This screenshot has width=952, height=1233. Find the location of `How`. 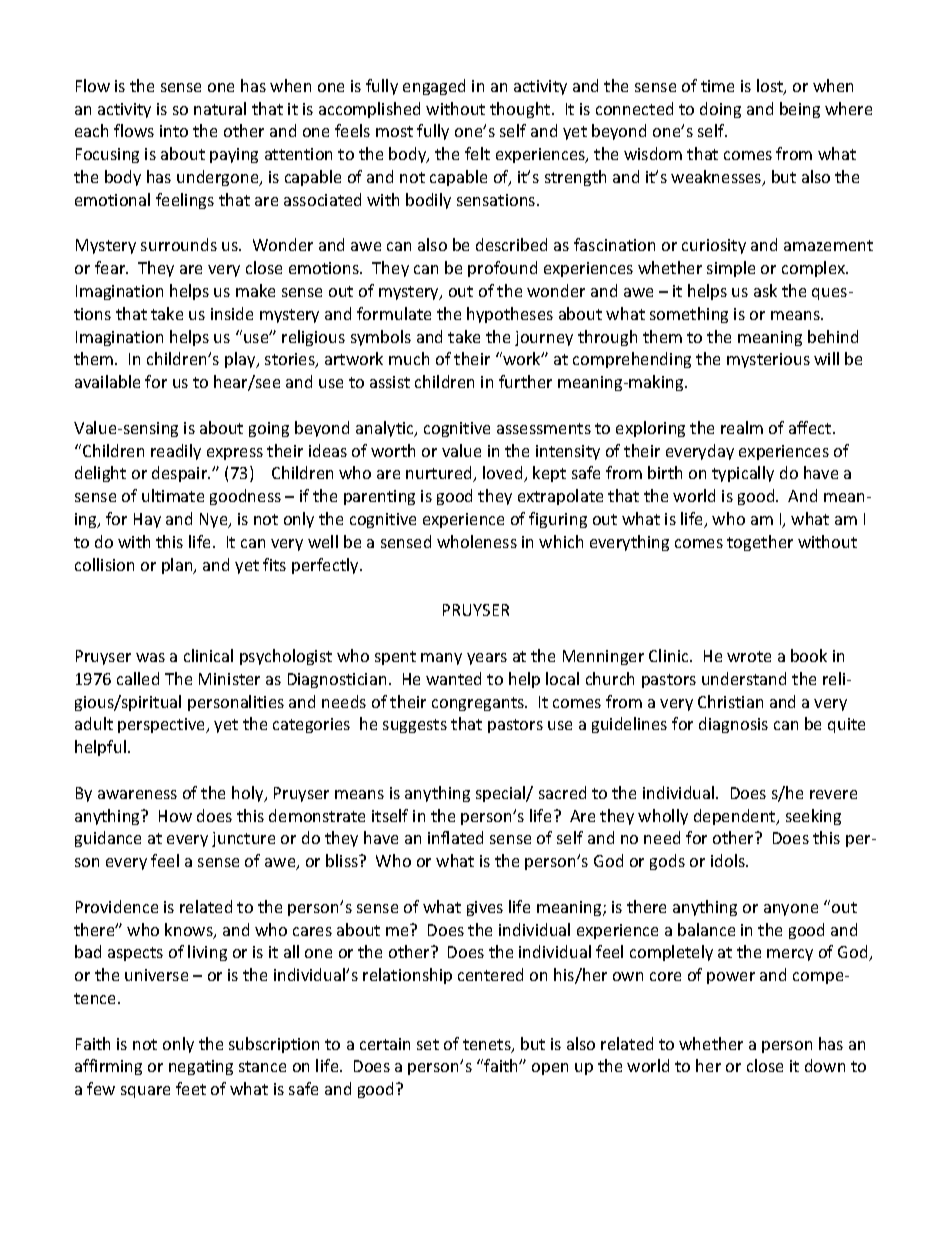

How is located at coordinates (175, 816).
